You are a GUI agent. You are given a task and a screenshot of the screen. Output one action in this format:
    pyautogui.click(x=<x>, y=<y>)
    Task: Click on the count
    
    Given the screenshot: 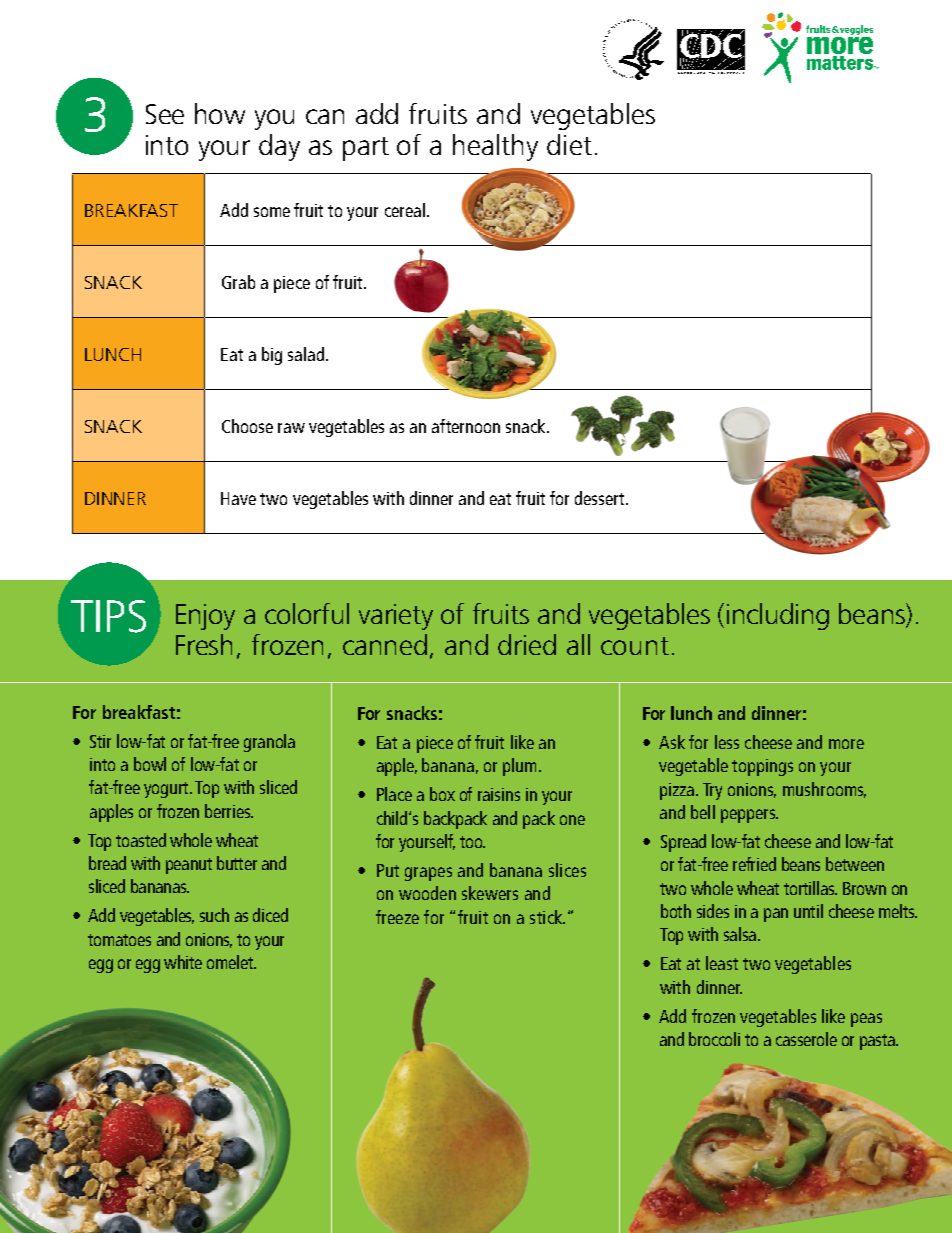 What is the action you would take?
    pyautogui.click(x=635, y=646)
